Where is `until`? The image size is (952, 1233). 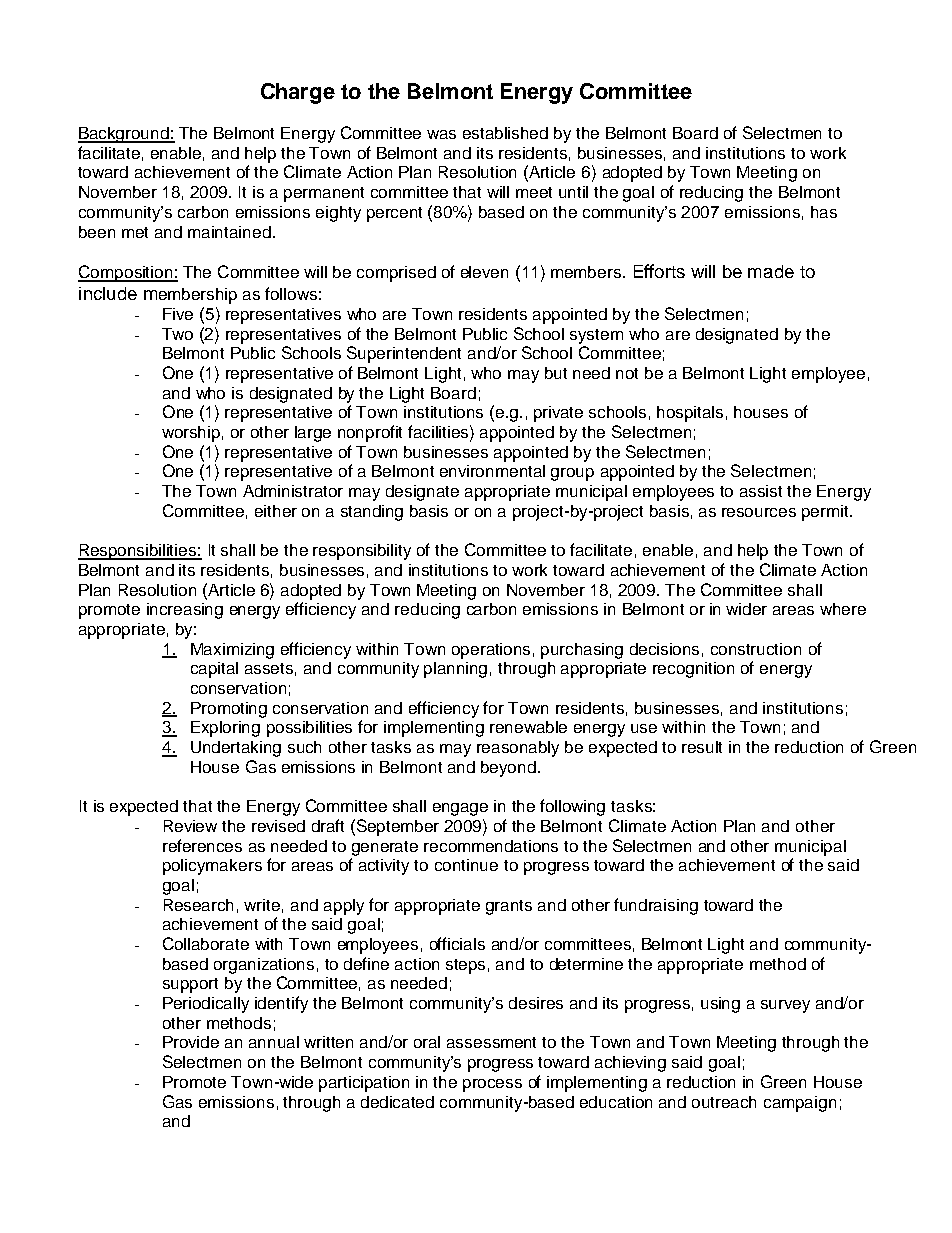
until is located at coordinates (573, 192).
